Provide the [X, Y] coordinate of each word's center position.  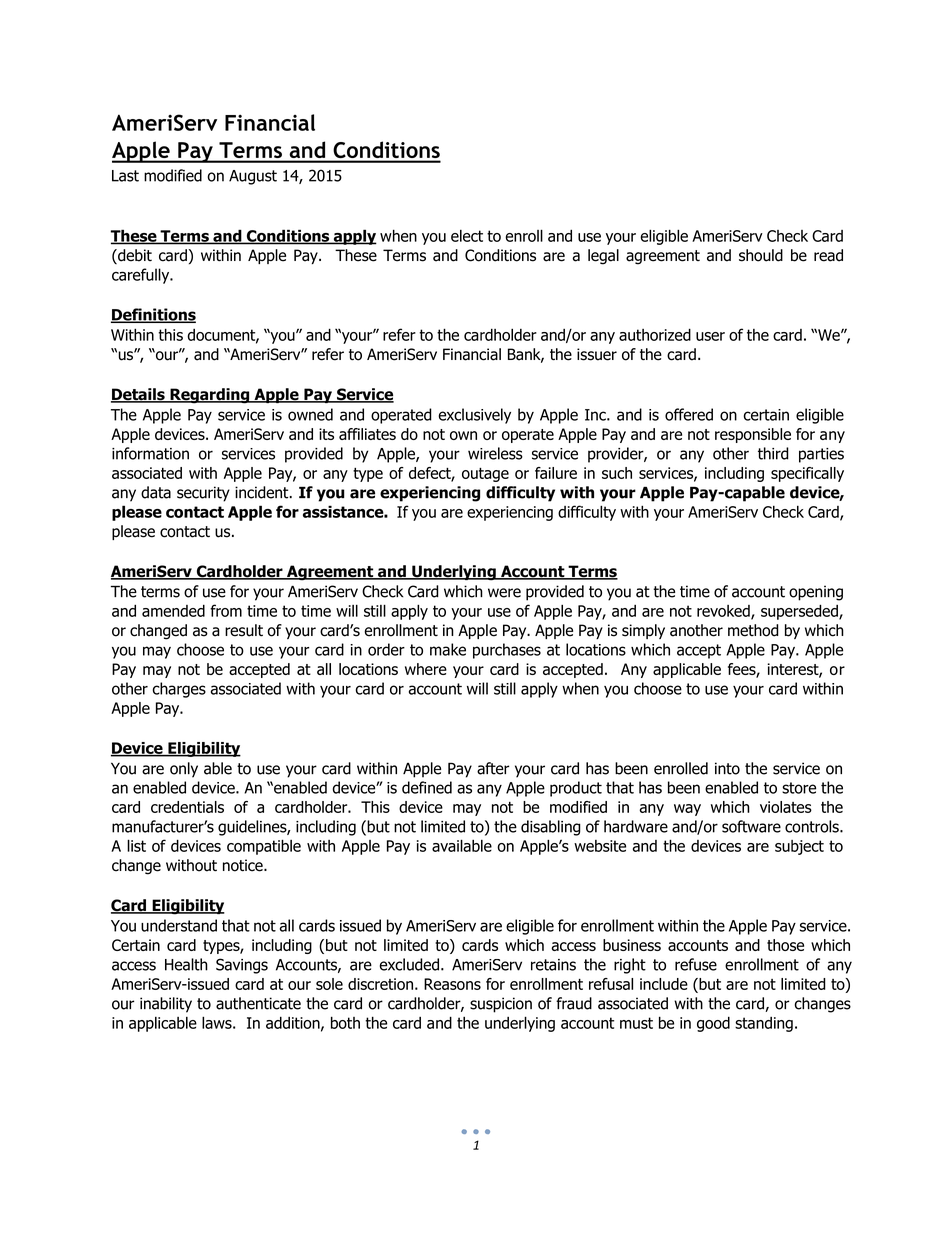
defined [427, 787]
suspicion [501, 1005]
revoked [724, 612]
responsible [753, 435]
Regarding [210, 396]
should [761, 255]
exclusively [474, 416]
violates [786, 807]
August [253, 177]
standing [764, 1024]
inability [166, 1005]
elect [467, 236]
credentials [187, 807]
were [504, 593]
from [226, 610]
